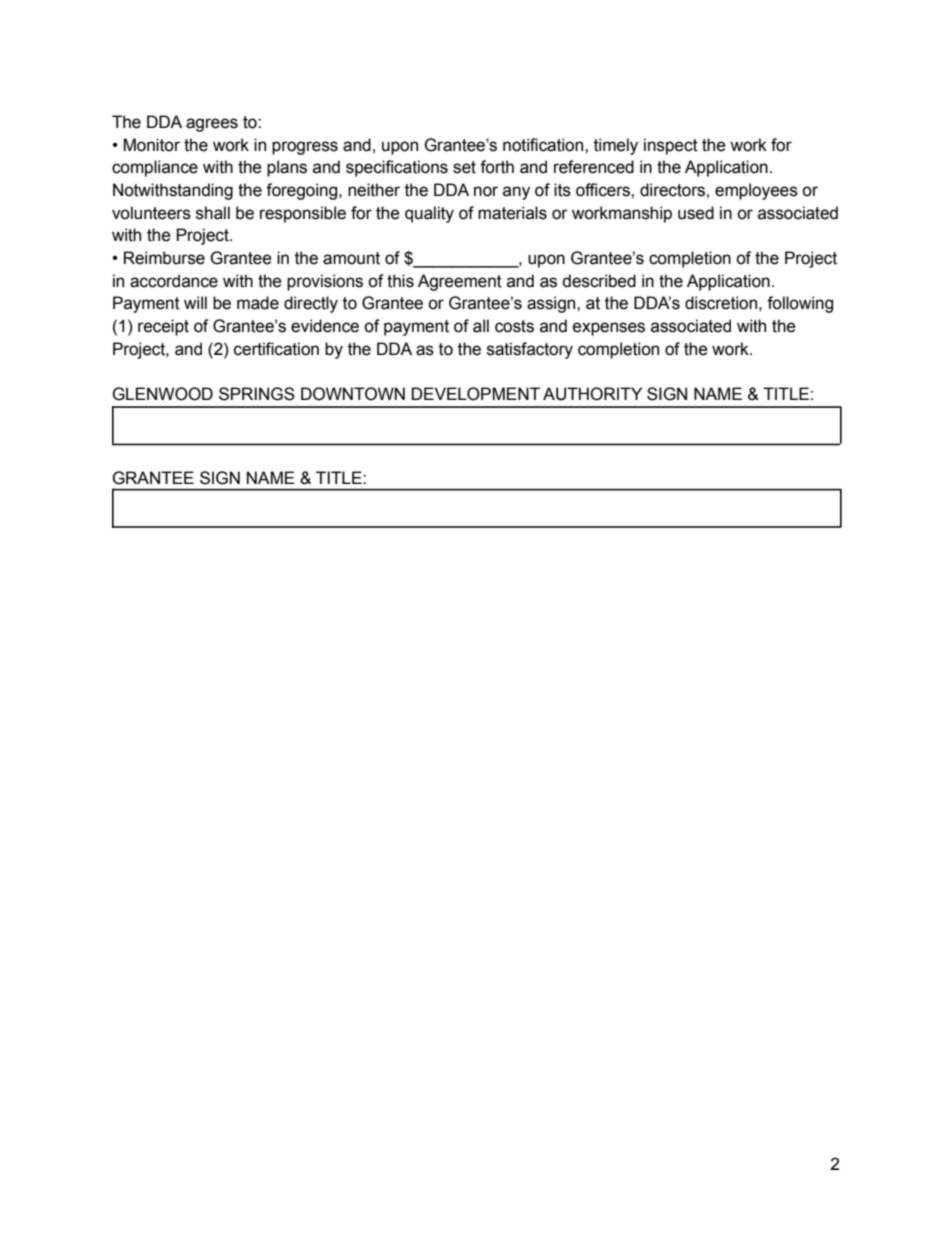  Describe the element at coordinates (476, 394) in the document. I see `DEVELOPMENT` at that location.
